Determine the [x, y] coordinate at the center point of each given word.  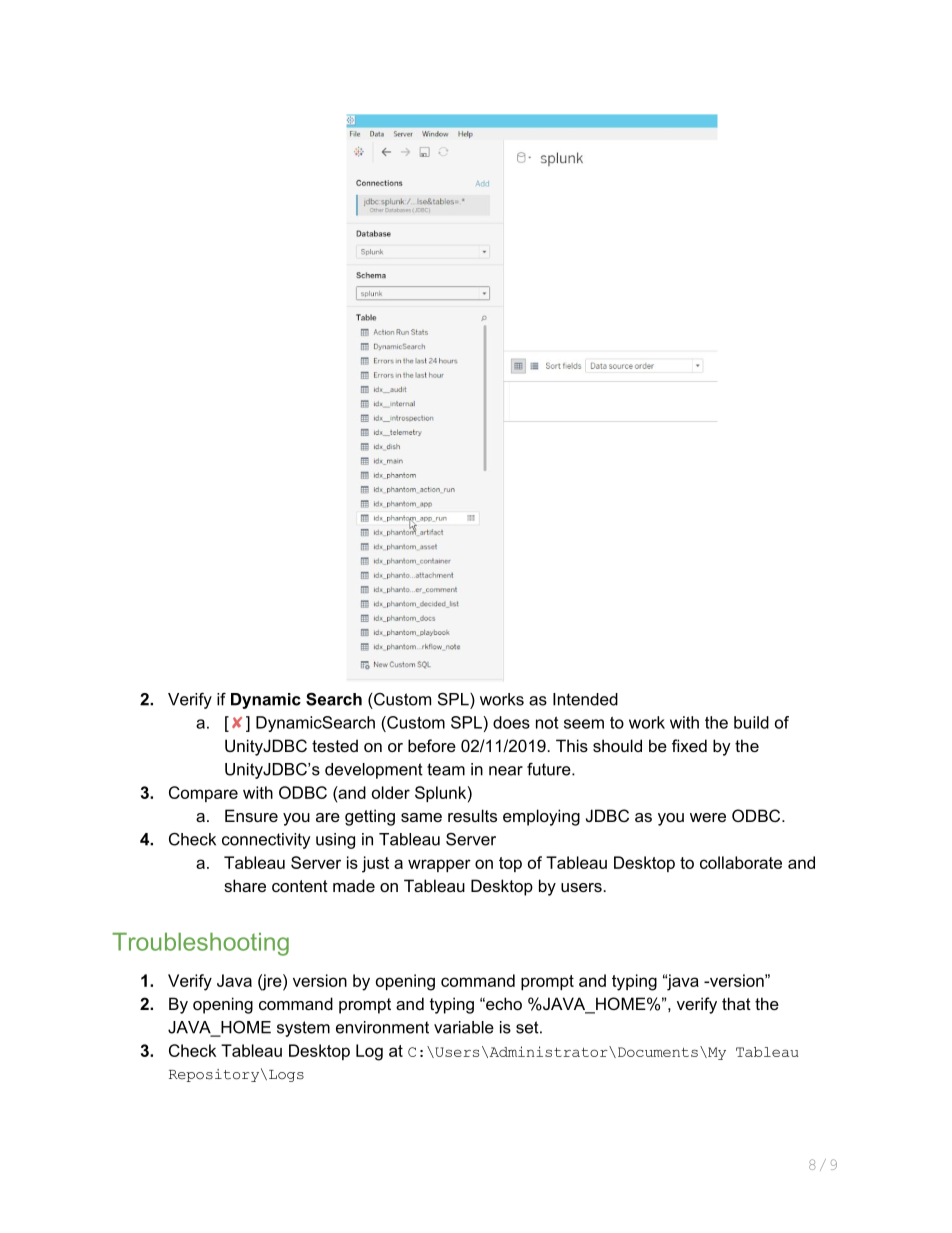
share [245, 885]
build [751, 722]
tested [335, 745]
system [303, 1029]
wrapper [439, 865]
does [511, 722]
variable [464, 1027]
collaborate [741, 862]
